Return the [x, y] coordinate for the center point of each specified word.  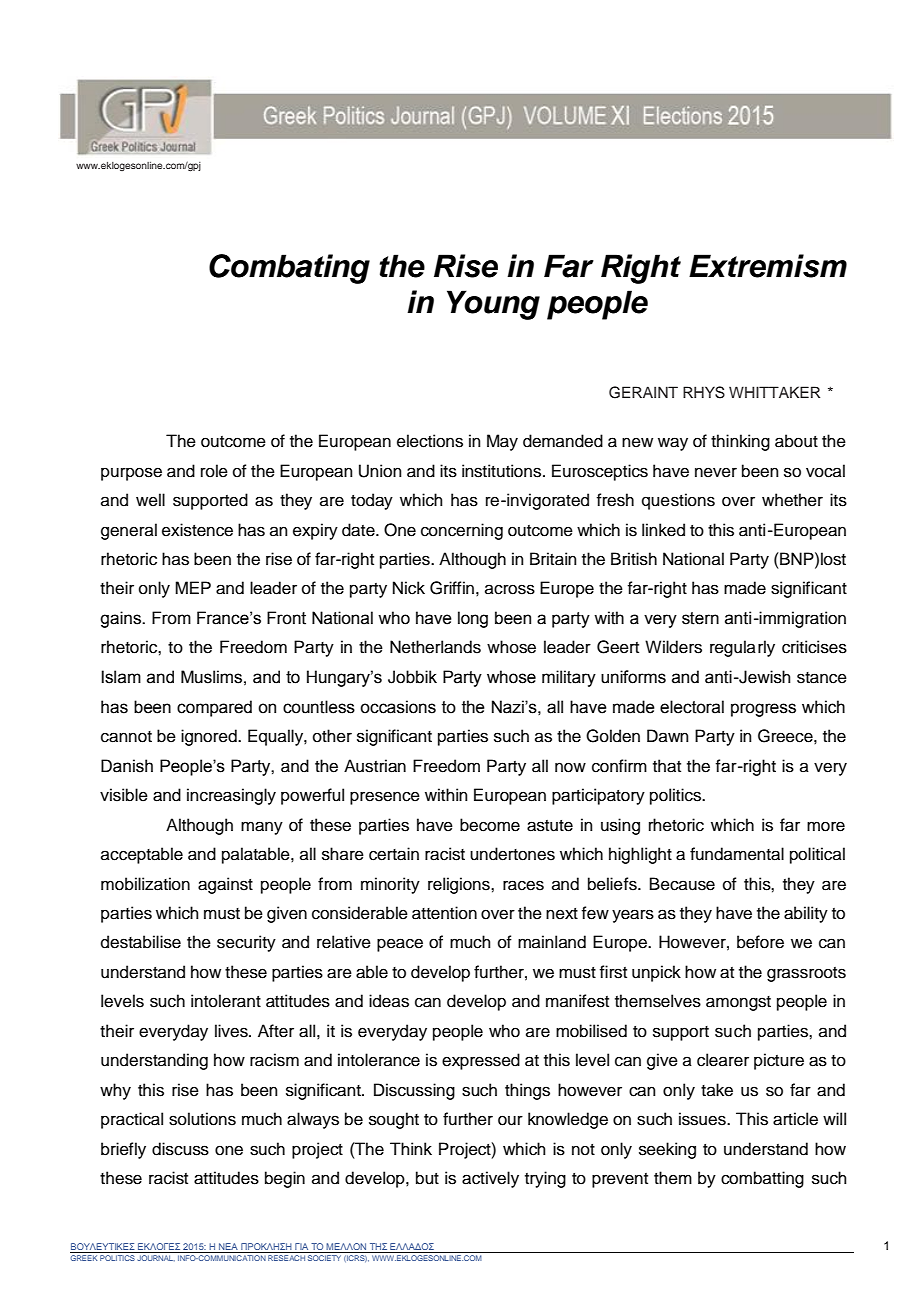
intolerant [226, 1001]
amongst [738, 1003]
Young [493, 305]
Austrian [375, 766]
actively [490, 1179]
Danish [127, 766]
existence [197, 530]
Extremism [768, 266]
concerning [462, 531]
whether [792, 500]
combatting [762, 1179]
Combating [289, 269]
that [667, 766]
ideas [389, 1001]
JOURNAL [156, 1258]
